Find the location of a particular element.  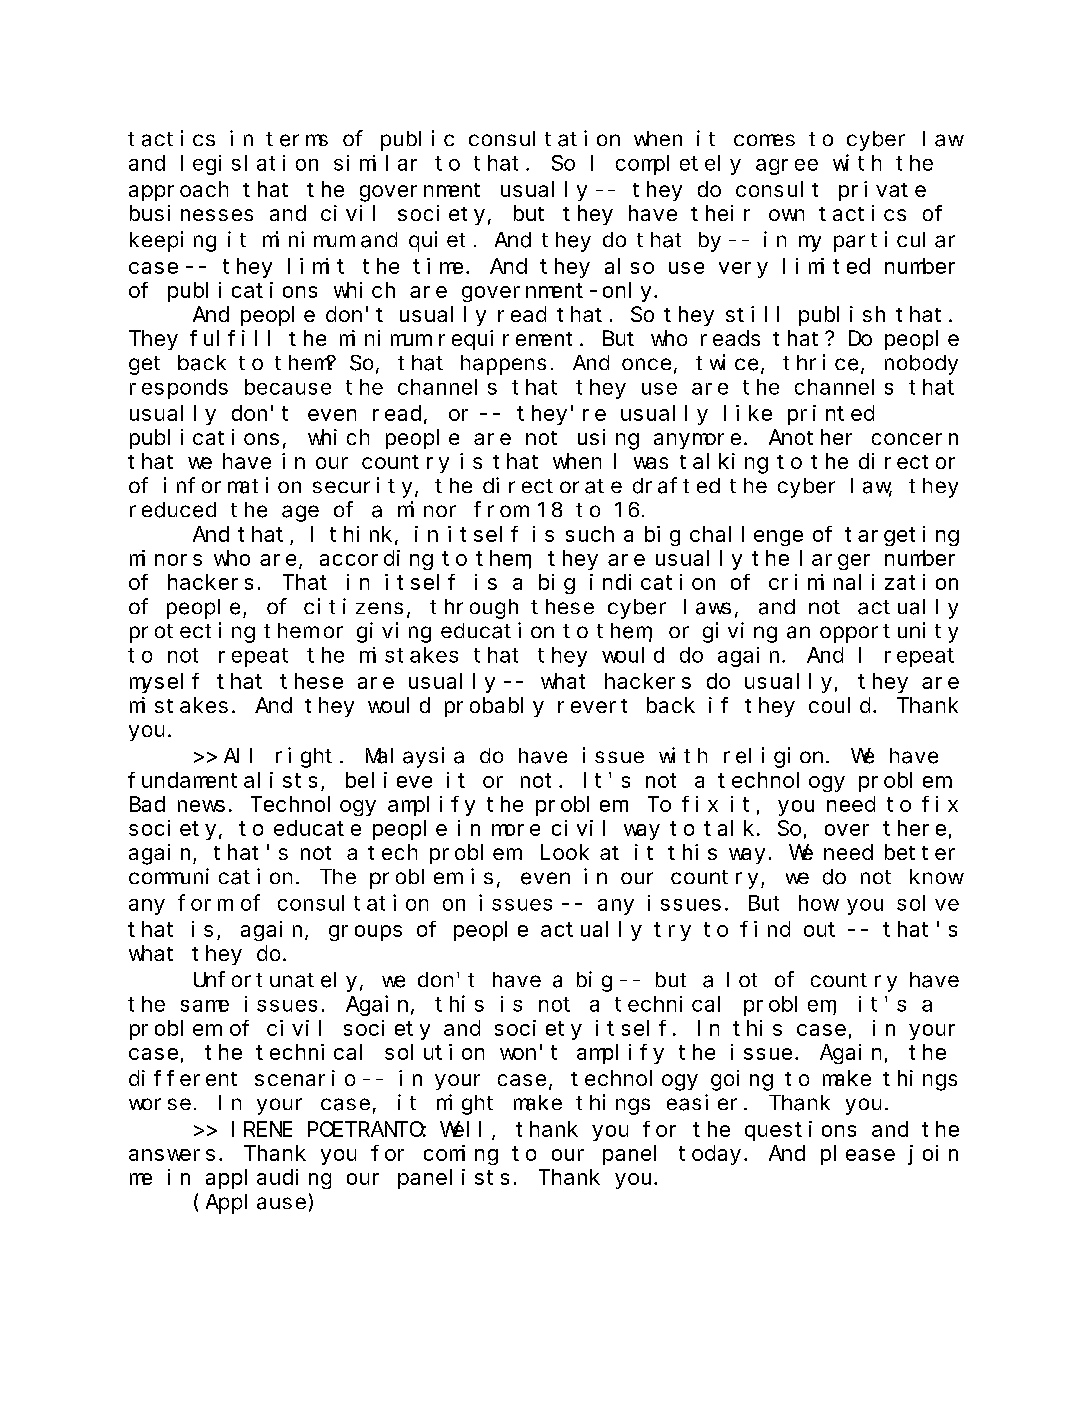

protecting is located at coordinates (192, 632).
